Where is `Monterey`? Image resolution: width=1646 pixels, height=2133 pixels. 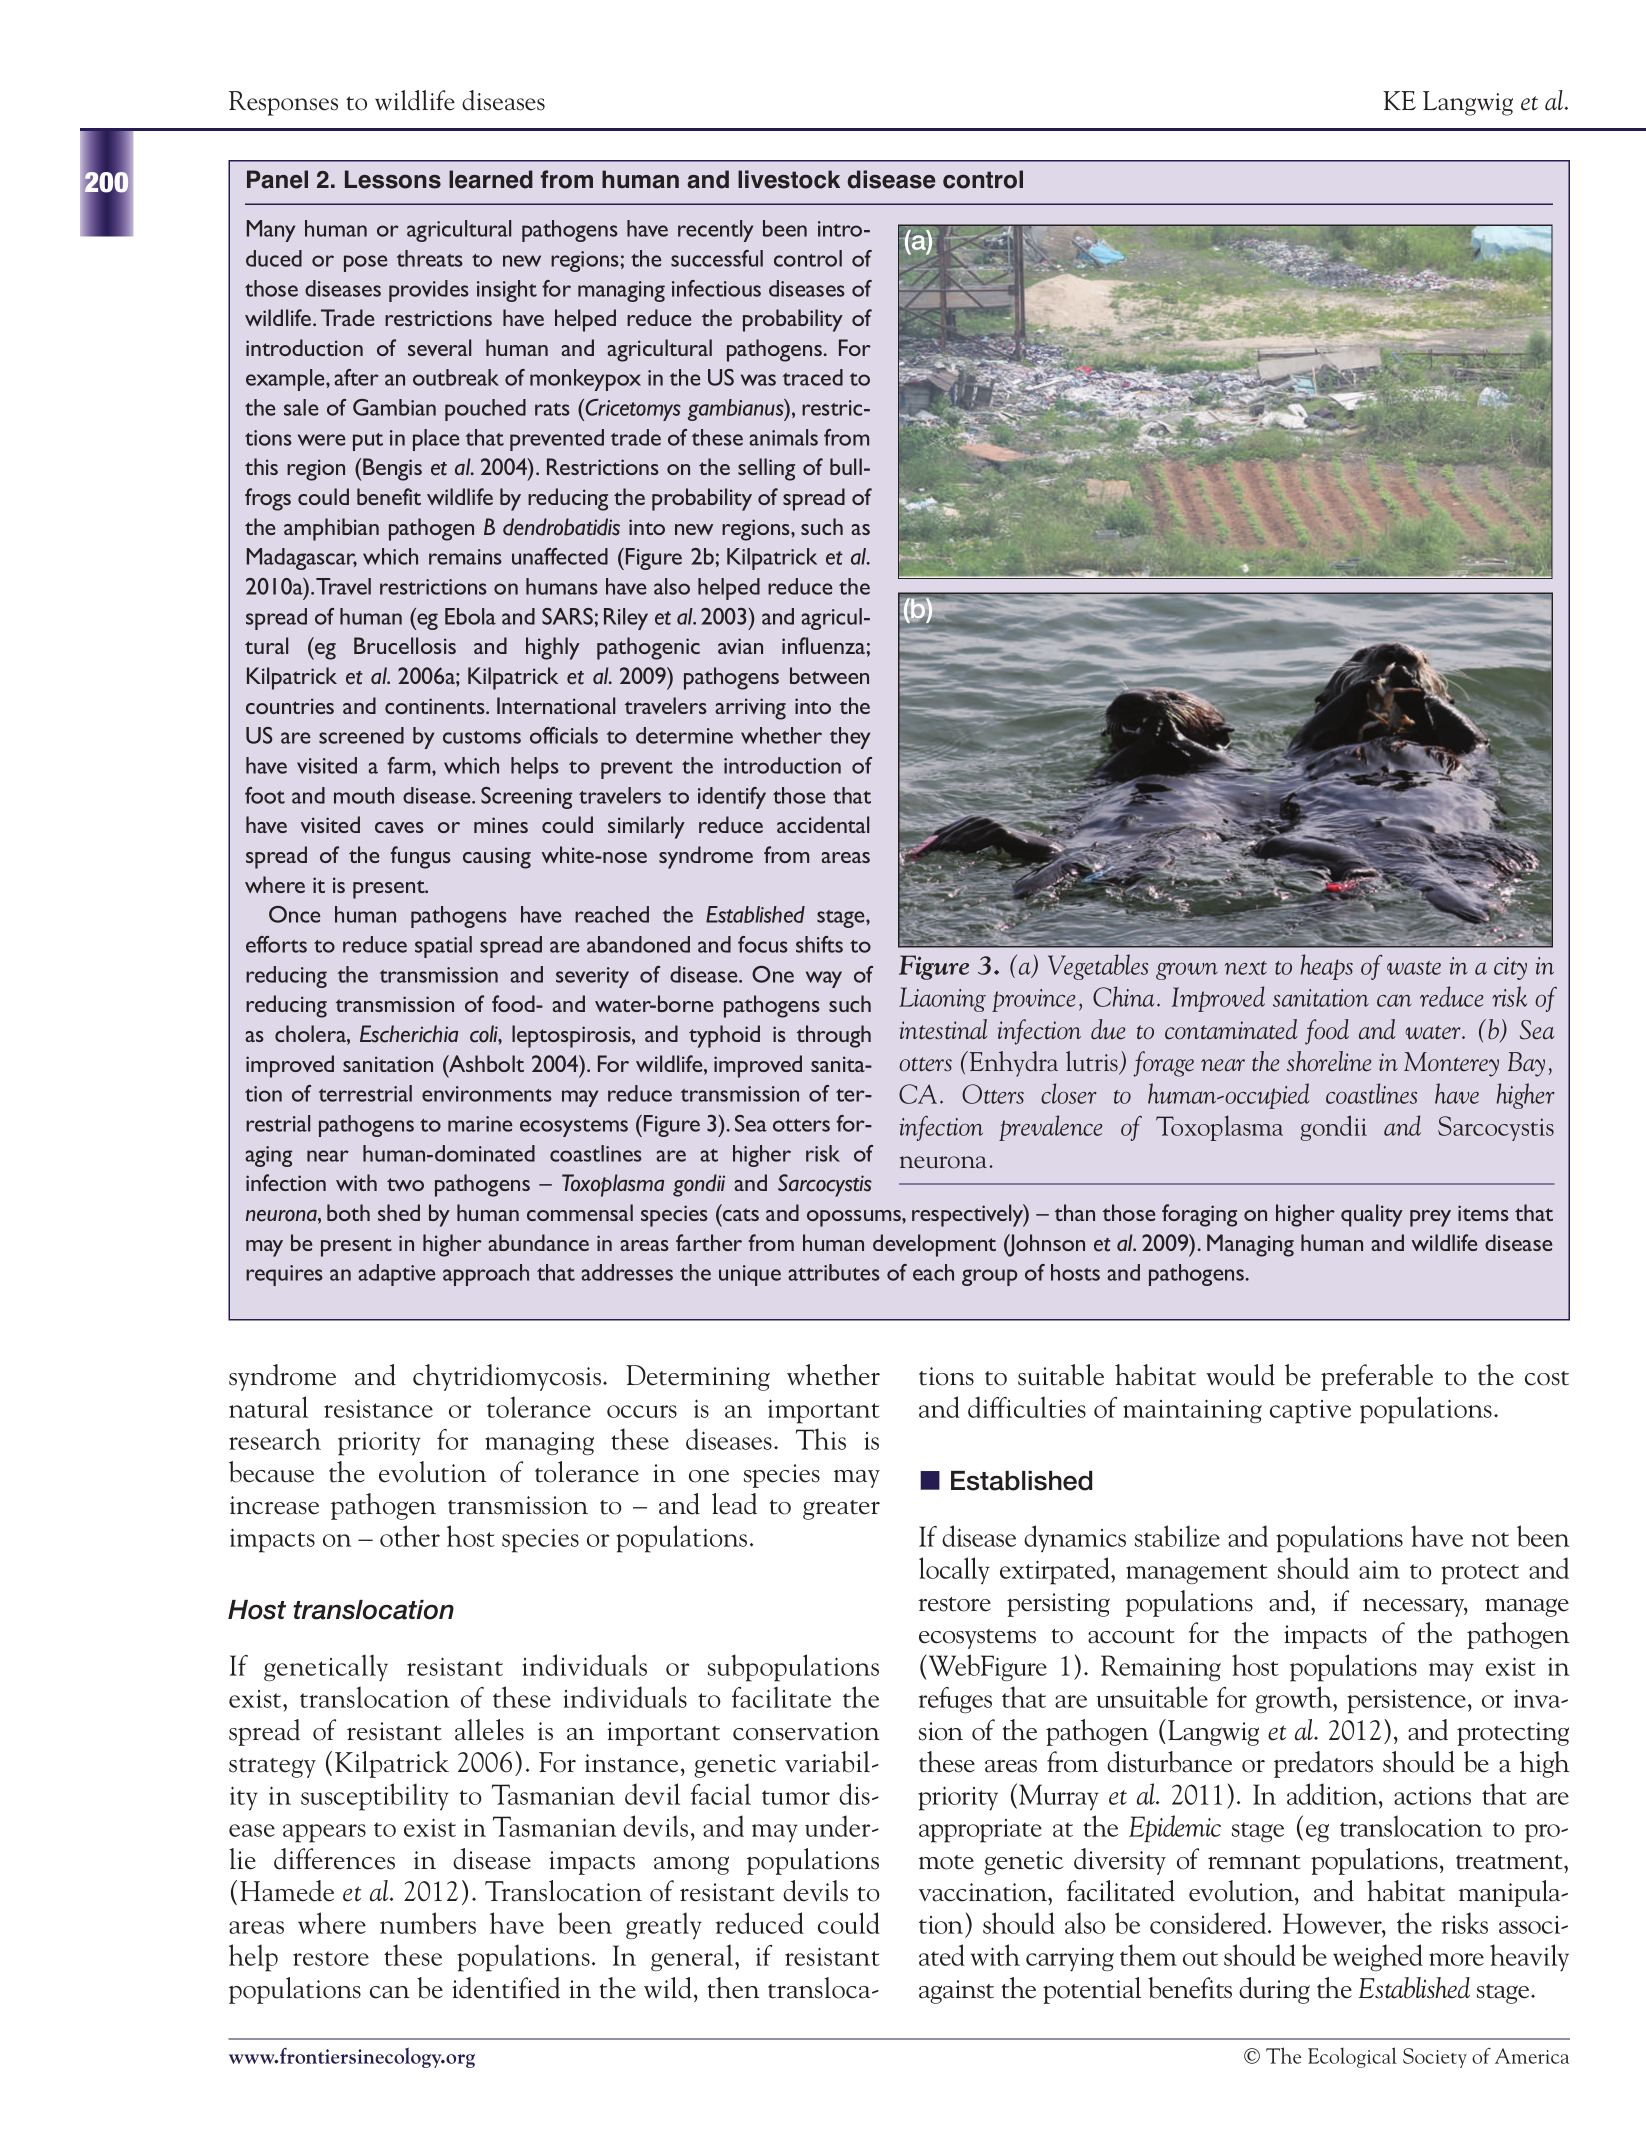
Monterey is located at coordinates (1451, 1064).
